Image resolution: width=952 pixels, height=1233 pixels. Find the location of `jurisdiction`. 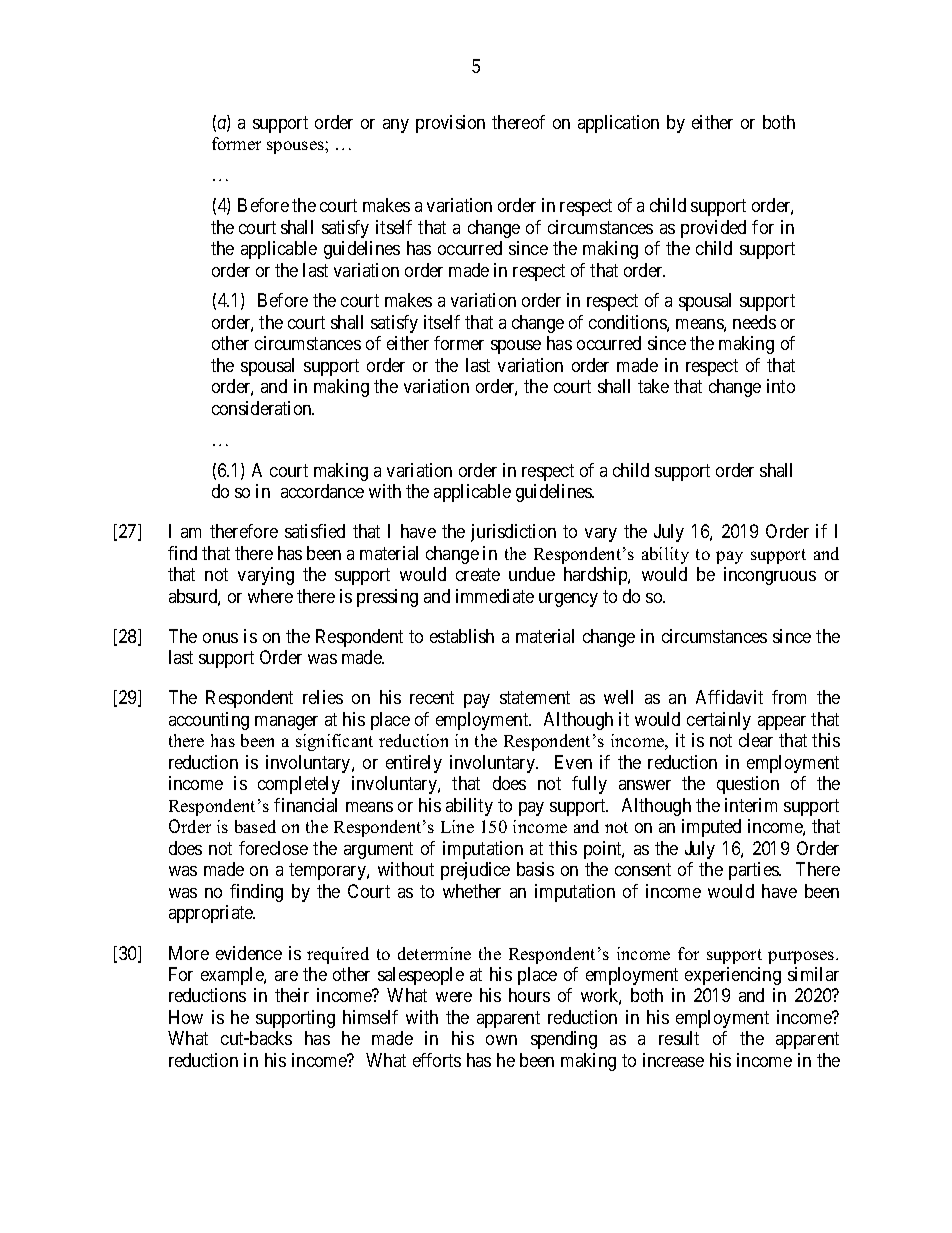

jurisdiction is located at coordinates (513, 533).
